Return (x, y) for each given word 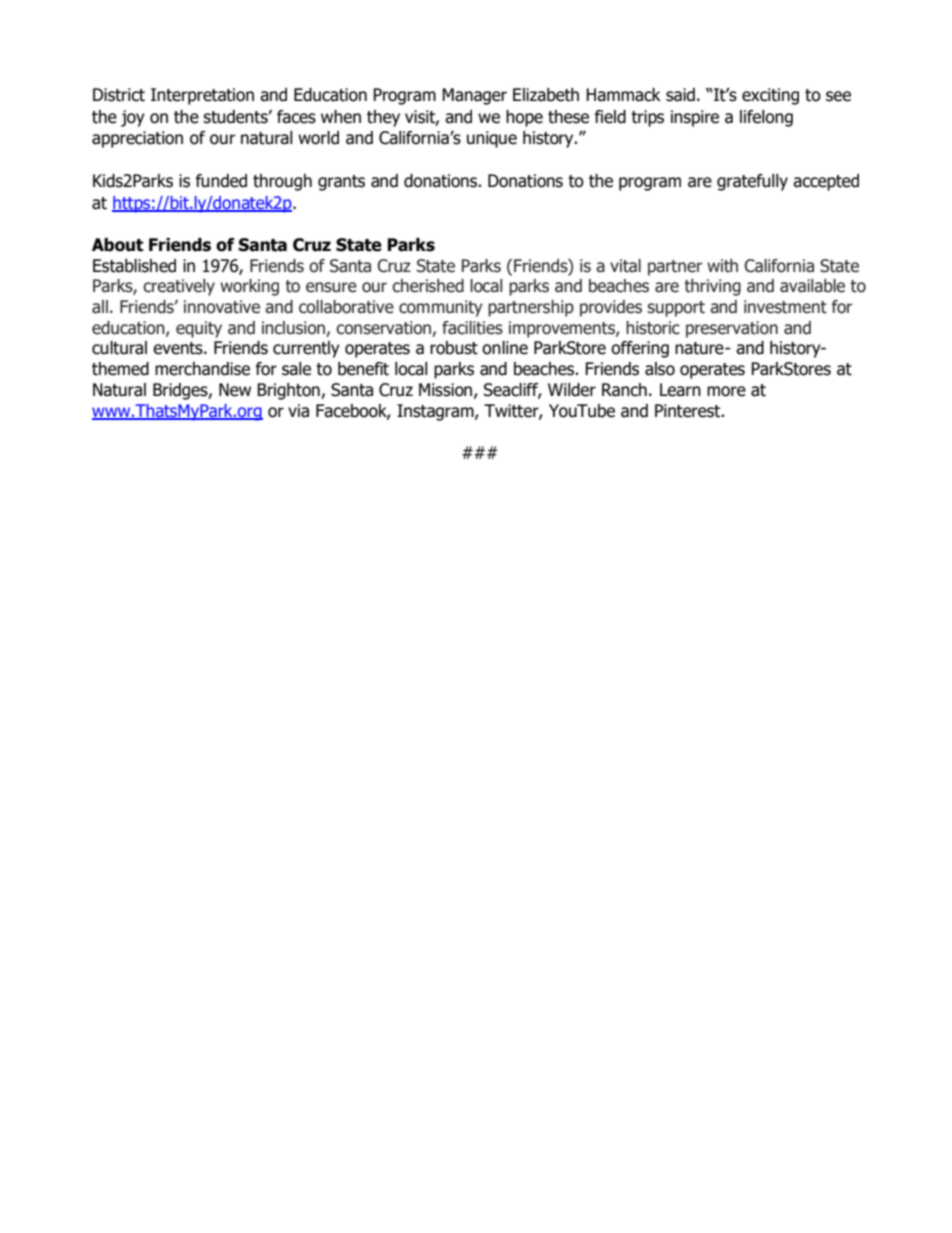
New (235, 390)
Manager (474, 96)
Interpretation (202, 96)
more (726, 391)
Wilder (572, 390)
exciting (770, 96)
